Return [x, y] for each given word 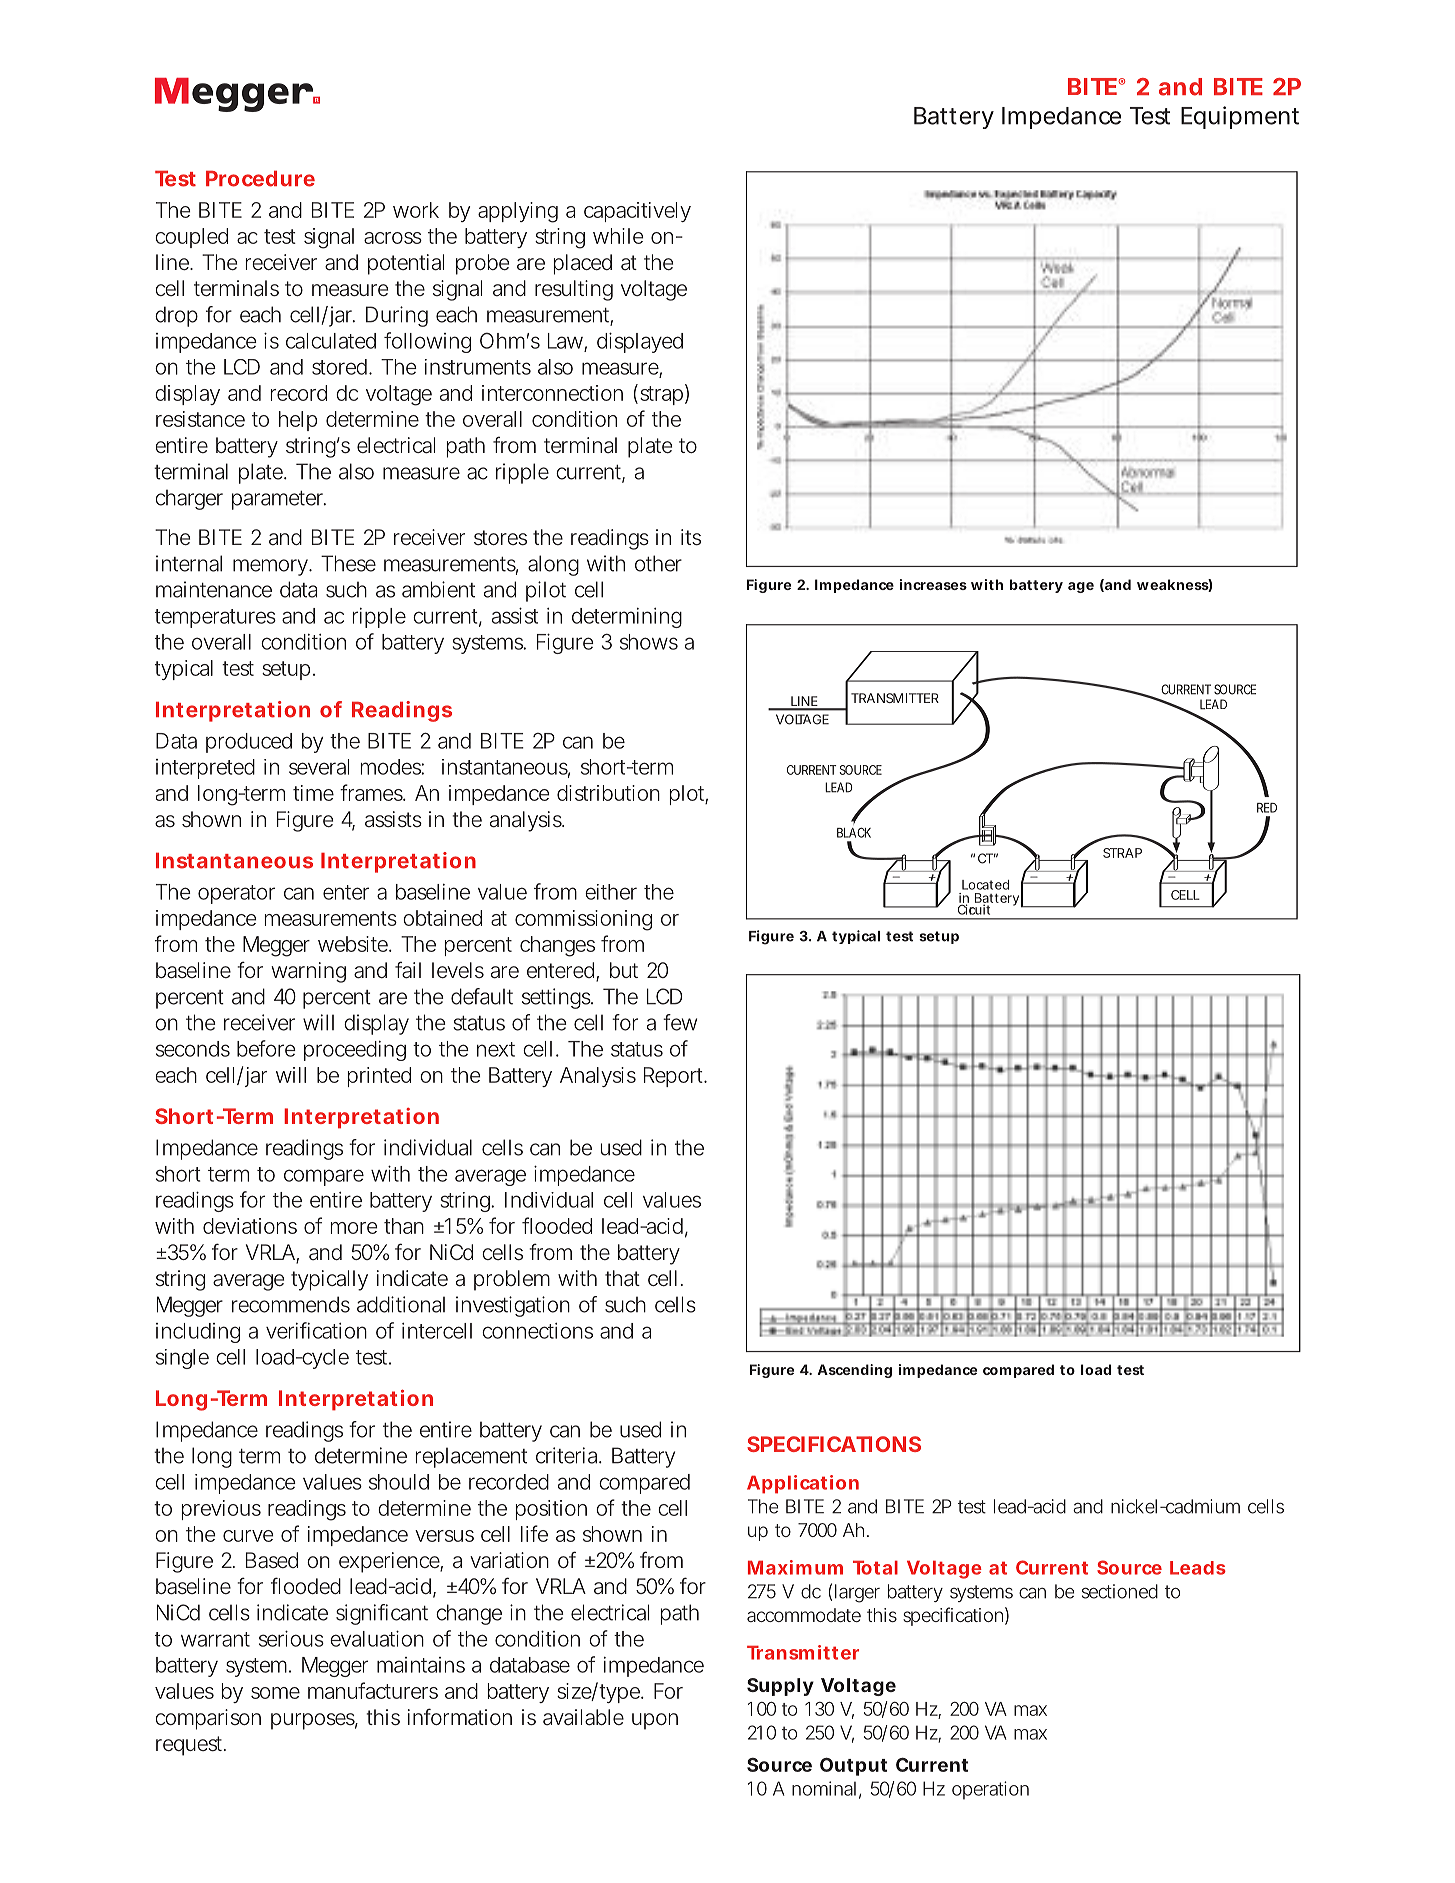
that [622, 1278]
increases [933, 584]
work [416, 210]
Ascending [854, 1371]
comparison [208, 1719]
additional [401, 1304]
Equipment [1240, 117]
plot [688, 795]
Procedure [260, 179]
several [319, 767]
